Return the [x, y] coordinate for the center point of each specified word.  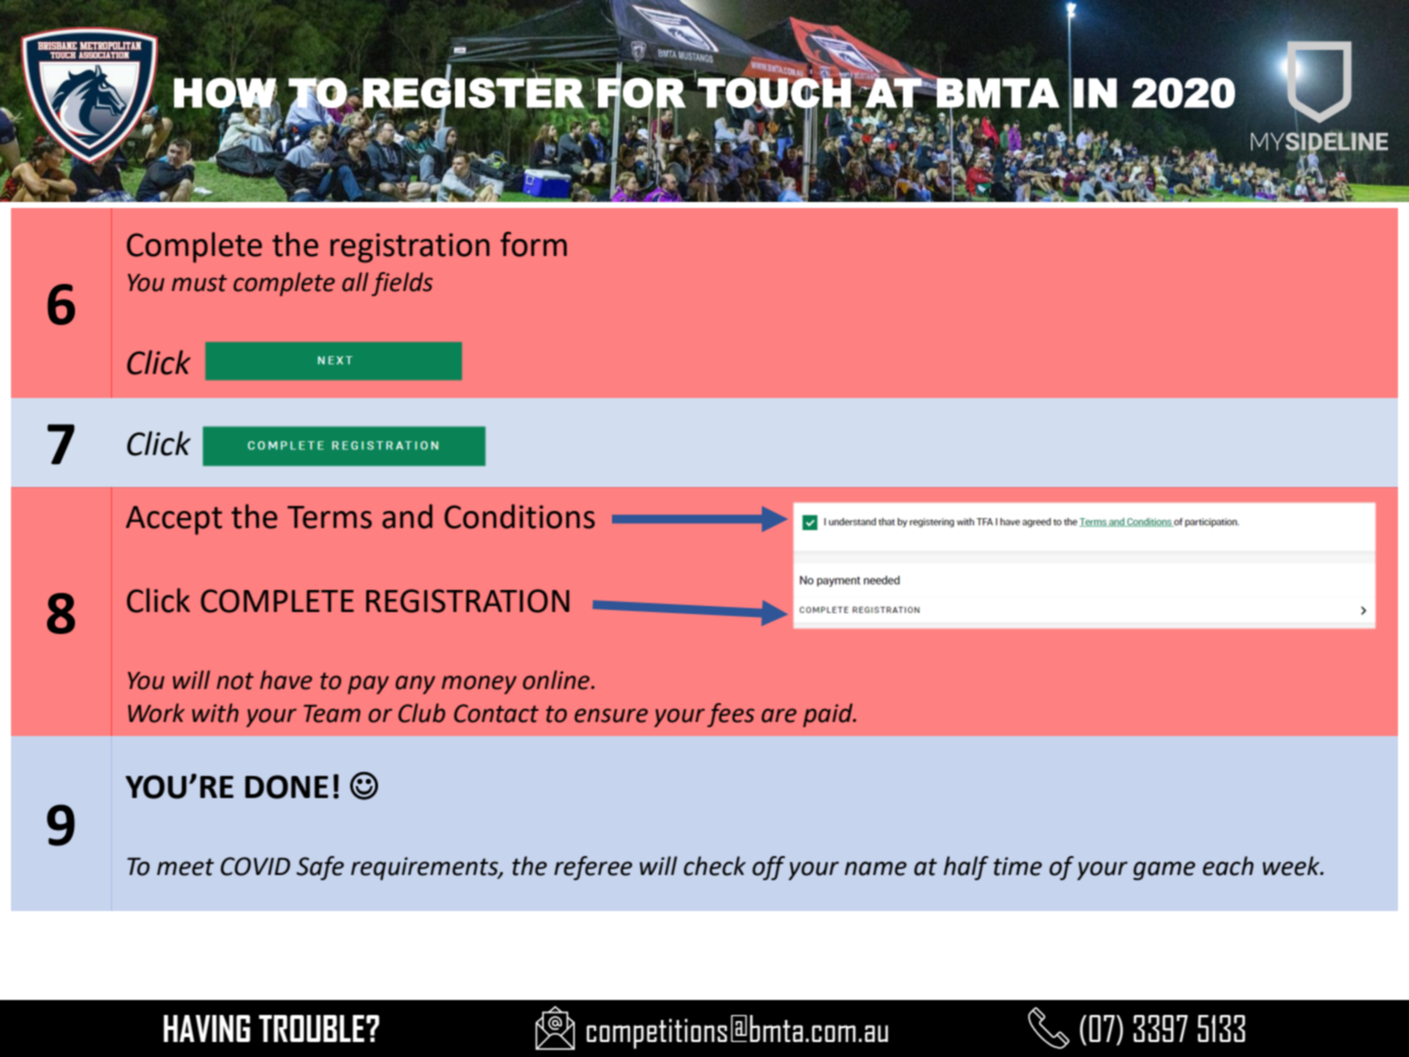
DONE [286, 787]
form [533, 244]
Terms [329, 517]
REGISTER [473, 93]
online [557, 680]
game [1164, 870]
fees [731, 715]
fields [402, 284]
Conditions [519, 516]
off [768, 868]
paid [829, 715]
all [355, 282]
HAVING [207, 1028]
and [407, 516]
